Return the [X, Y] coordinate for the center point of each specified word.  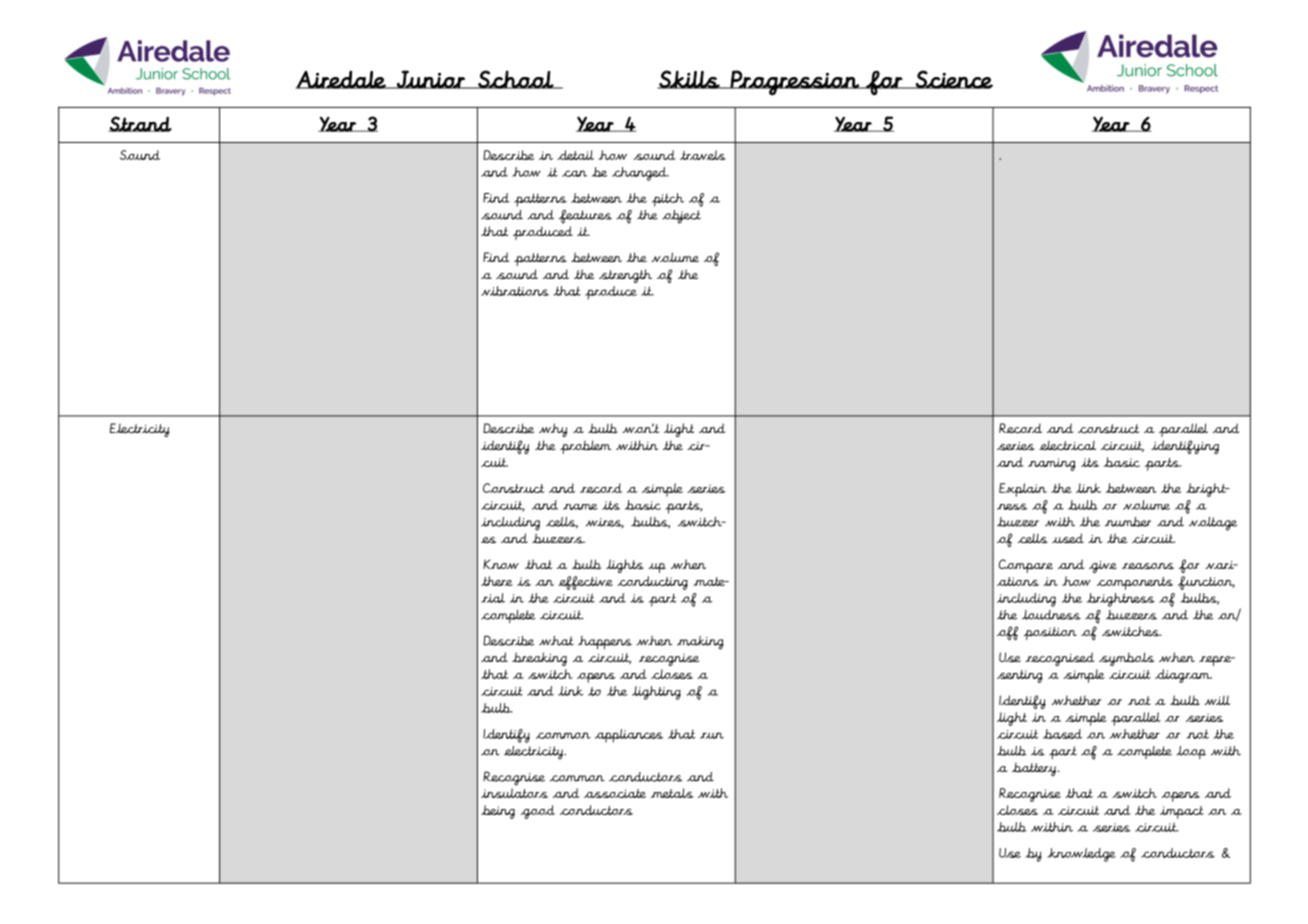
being [498, 812]
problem [585, 447]
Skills [689, 79]
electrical [1067, 445]
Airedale [342, 79]
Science [953, 79]
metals [672, 793]
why [553, 430]
